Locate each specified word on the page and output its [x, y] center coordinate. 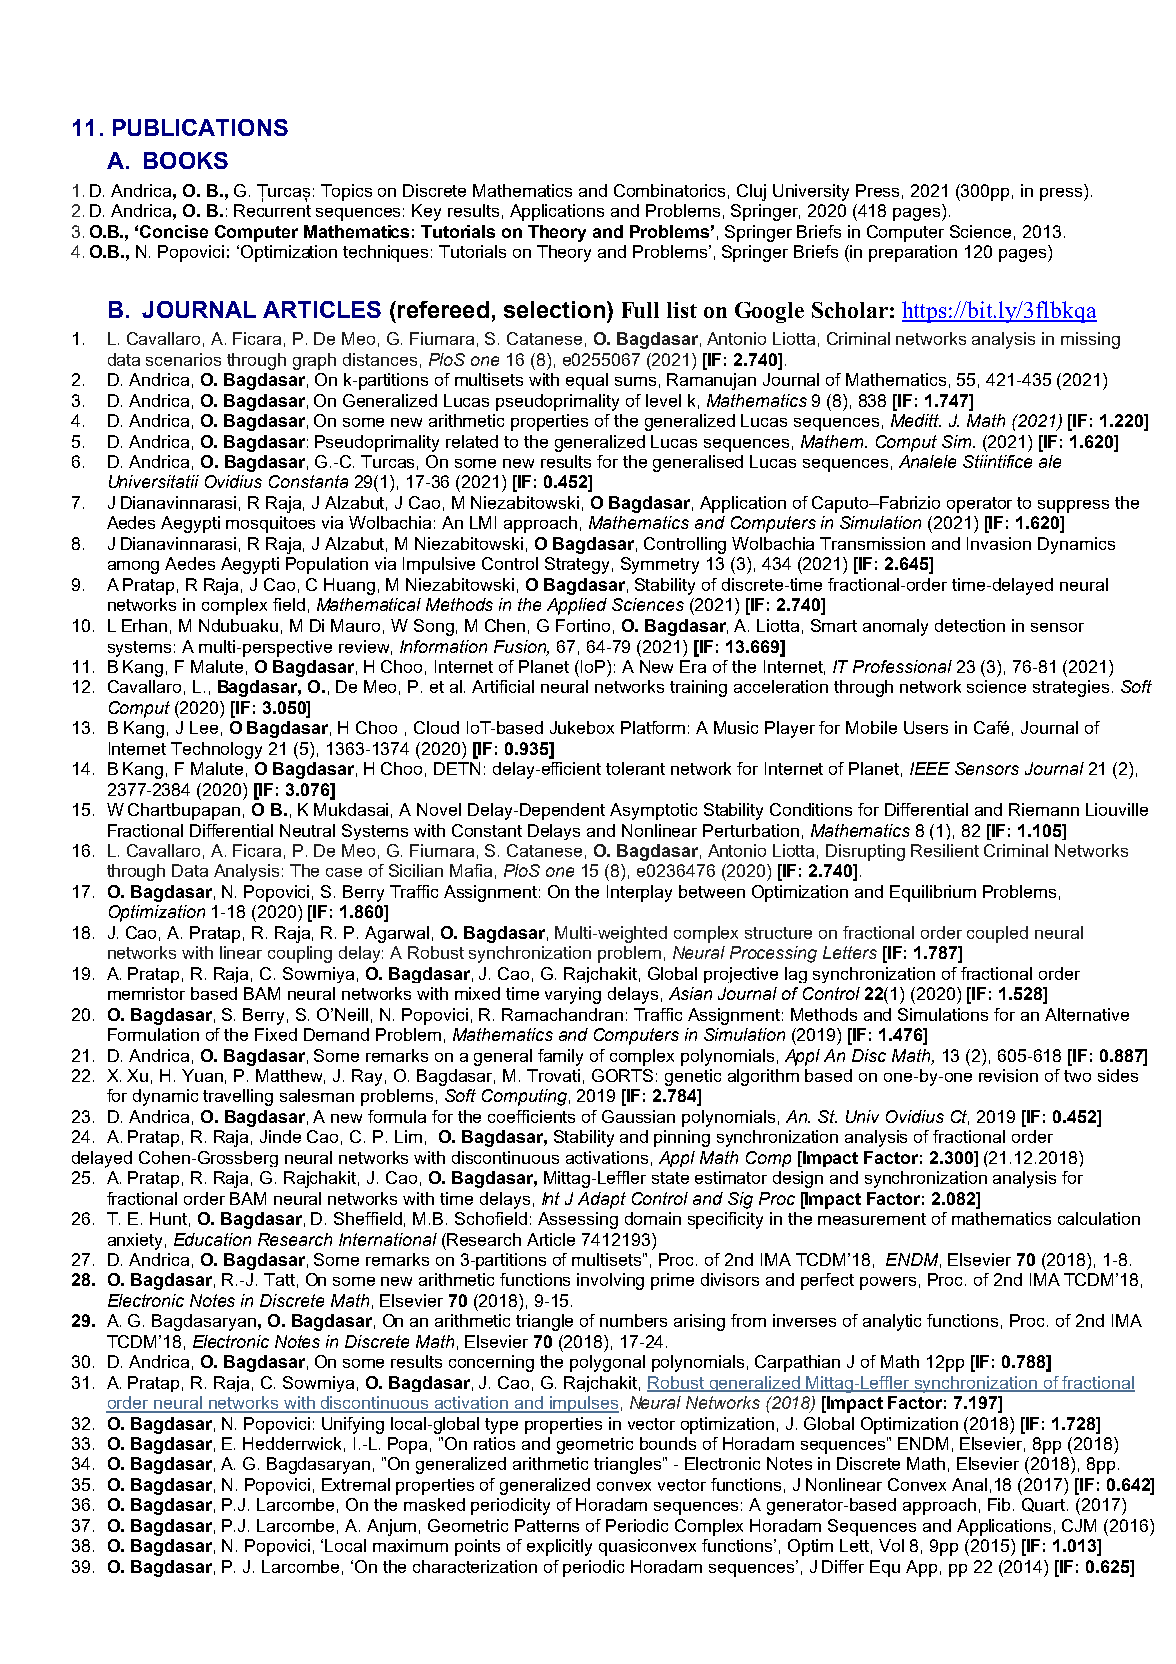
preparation [913, 253]
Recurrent [272, 210]
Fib [999, 1504]
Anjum [391, 1527]
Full [640, 310]
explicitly [559, 1547]
